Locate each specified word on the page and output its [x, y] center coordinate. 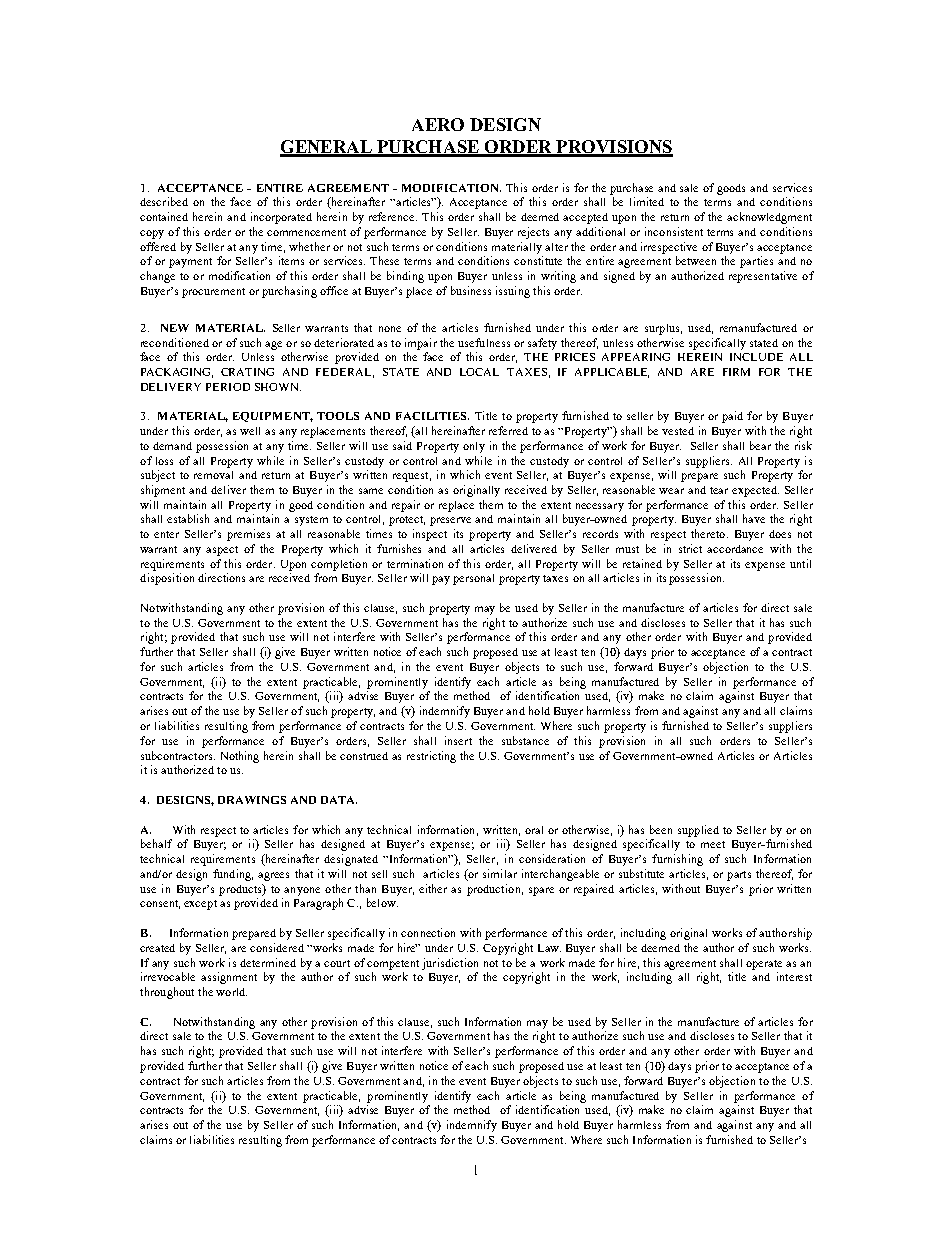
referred [508, 430]
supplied [698, 831]
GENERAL [327, 148]
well [250, 431]
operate [764, 965]
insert [458, 740]
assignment [229, 978]
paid [732, 417]
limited [647, 201]
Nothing [240, 757]
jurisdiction [450, 964]
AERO [438, 124]
